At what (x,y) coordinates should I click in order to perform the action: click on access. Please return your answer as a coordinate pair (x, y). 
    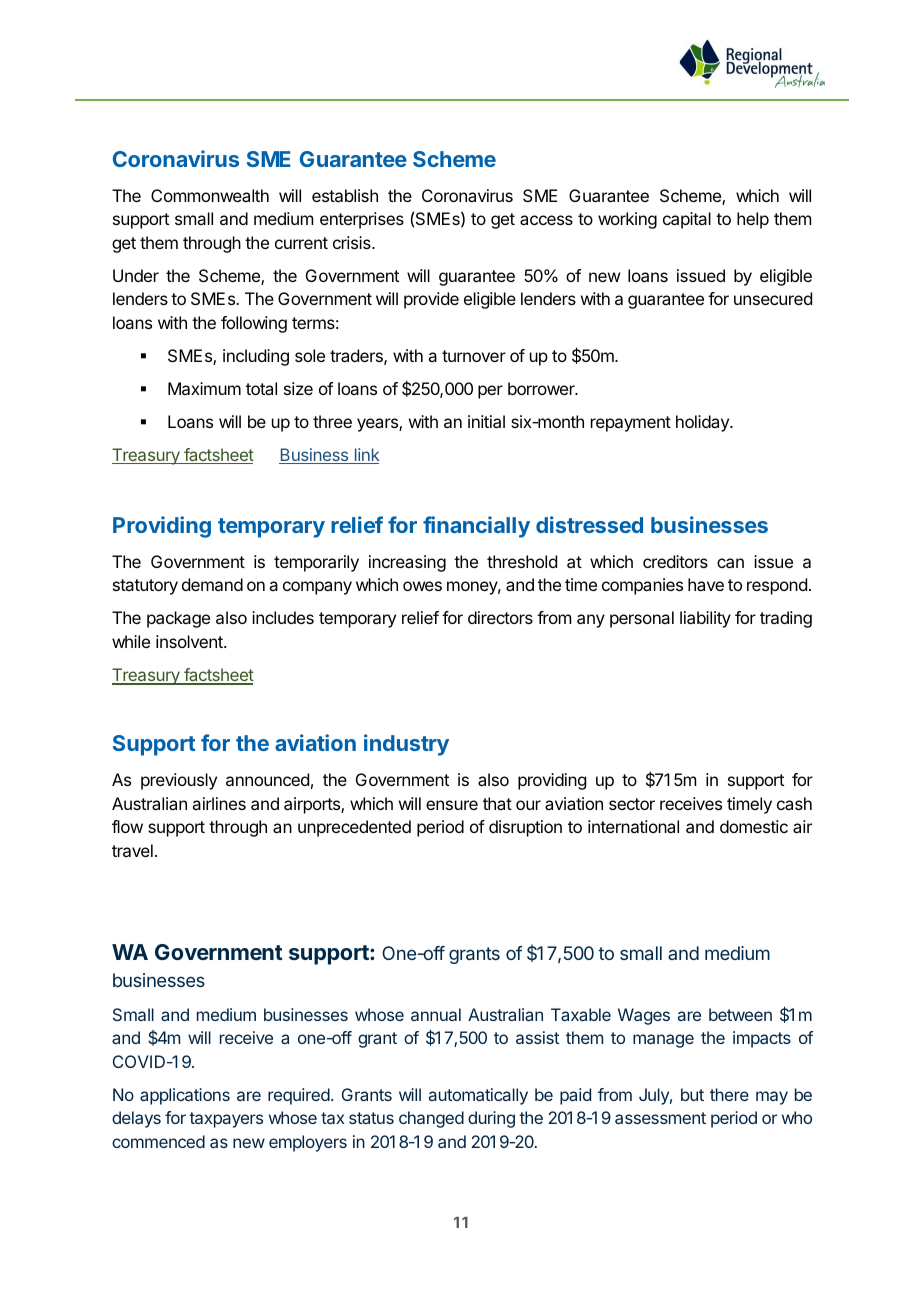
    Looking at the image, I should click on (546, 220).
